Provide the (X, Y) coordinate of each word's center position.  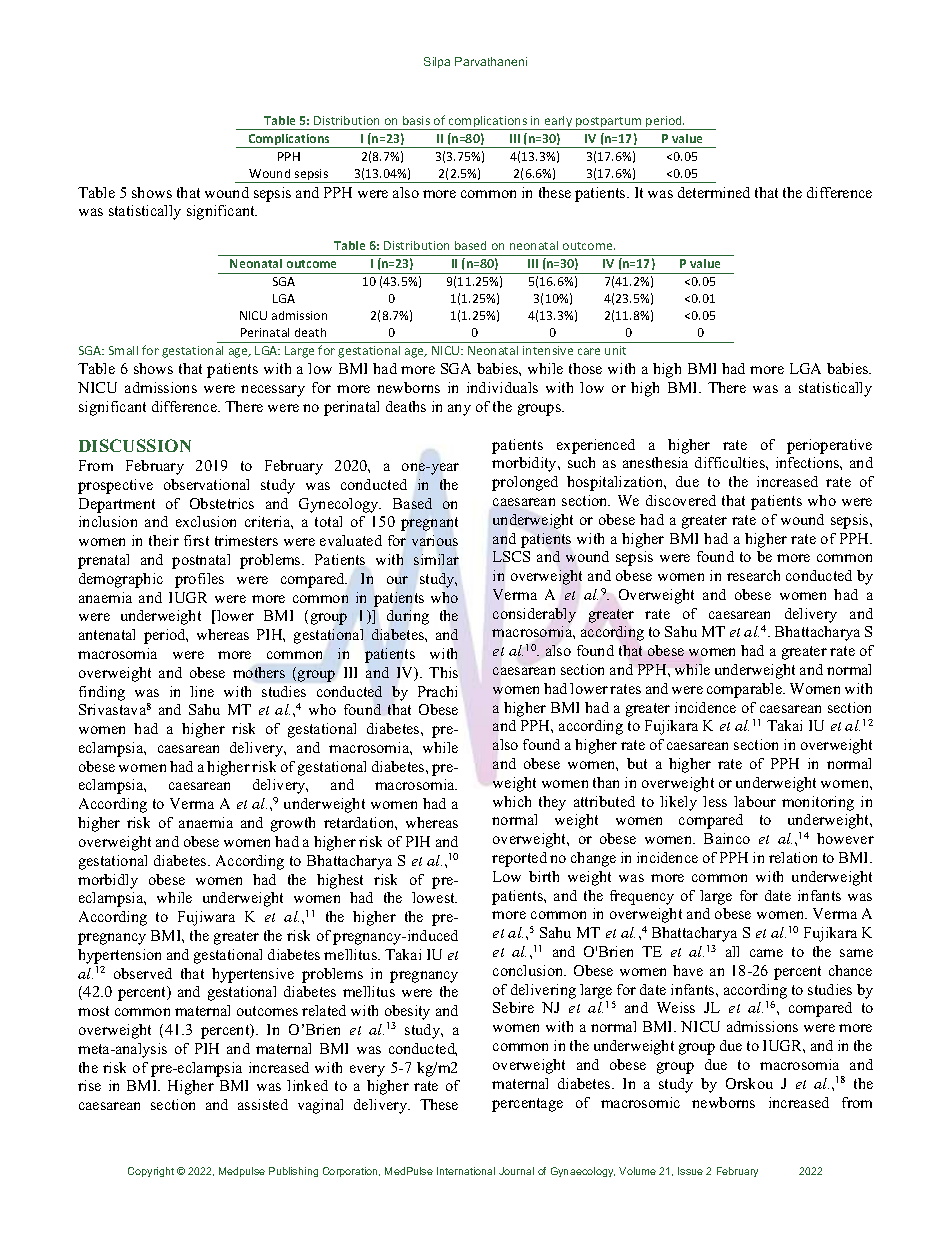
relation (793, 857)
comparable (745, 690)
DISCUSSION (135, 445)
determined (714, 192)
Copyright (151, 1172)
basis (416, 120)
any (459, 410)
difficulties (731, 462)
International (466, 1171)
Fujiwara (206, 918)
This (443, 672)
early (558, 123)
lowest (434, 897)
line (202, 691)
